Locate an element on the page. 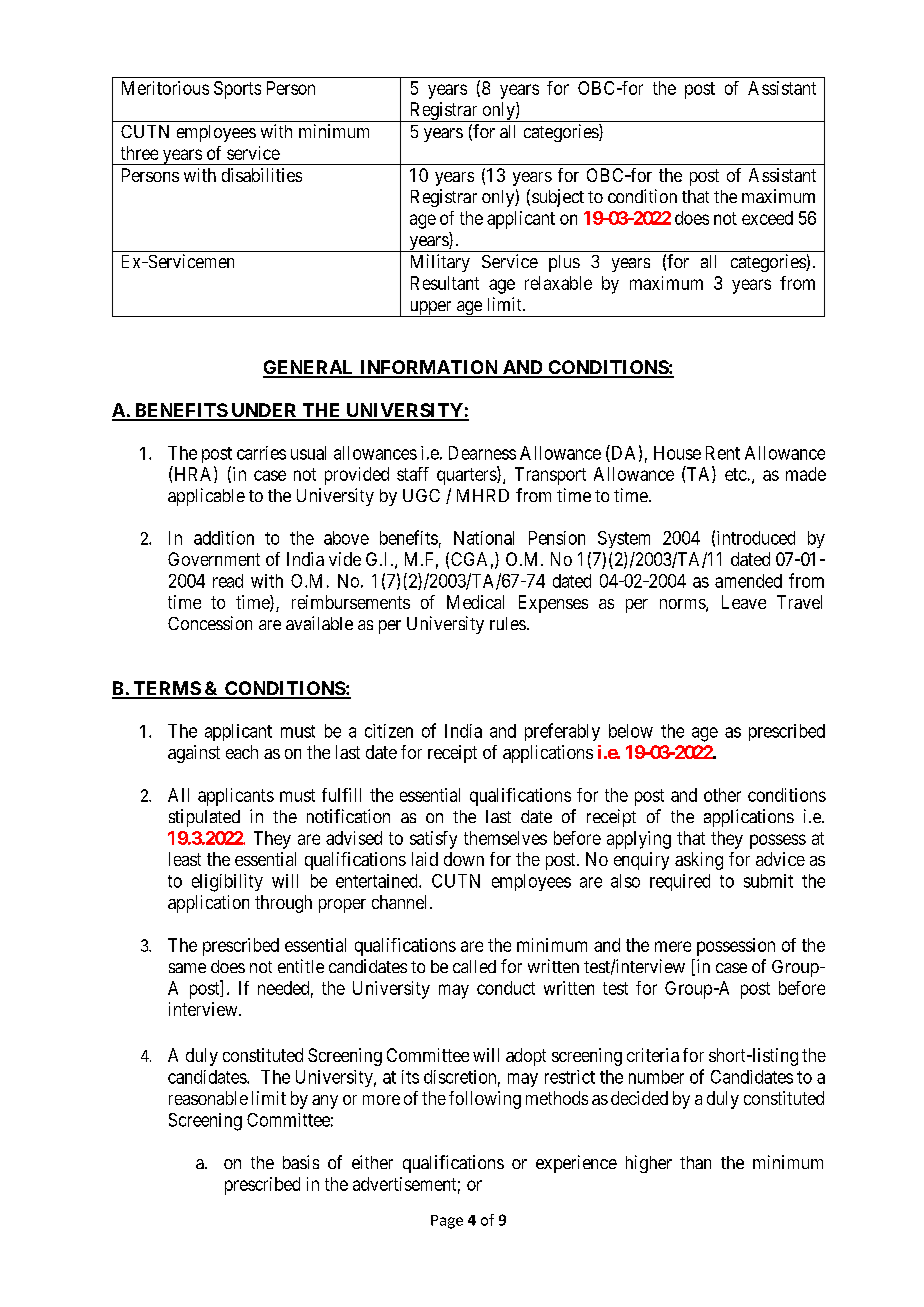 This document has height=1307, width=924. subject is located at coordinates (558, 198).
